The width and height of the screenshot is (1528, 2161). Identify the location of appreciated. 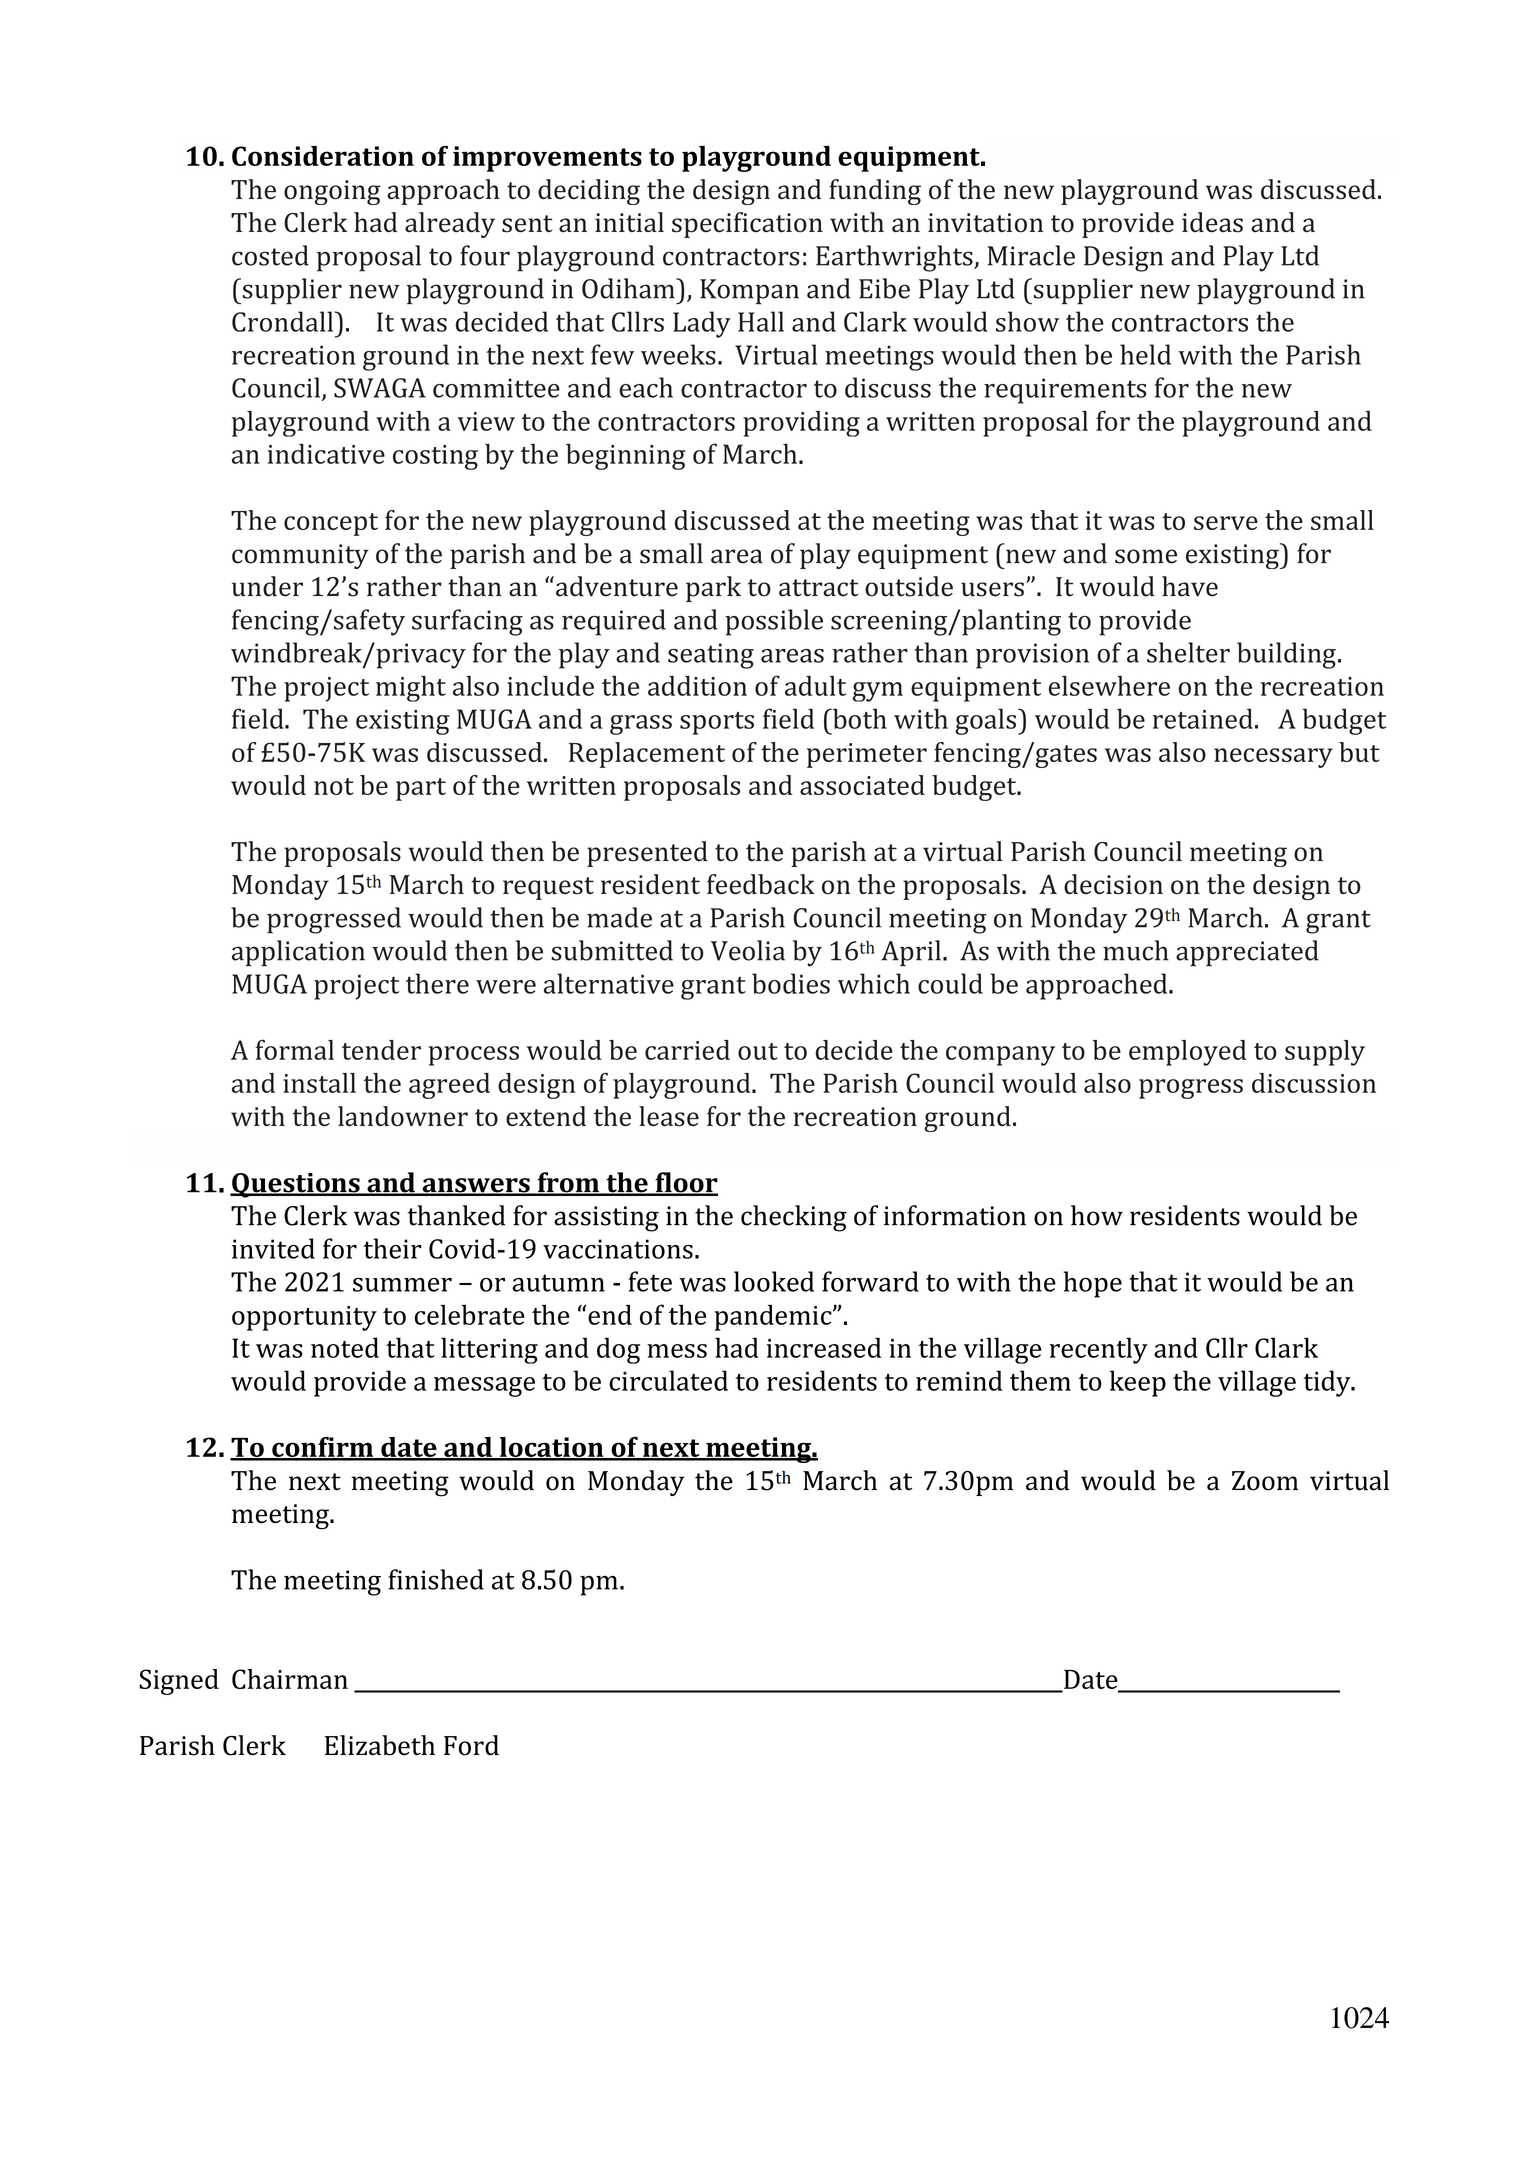
(1247, 953).
